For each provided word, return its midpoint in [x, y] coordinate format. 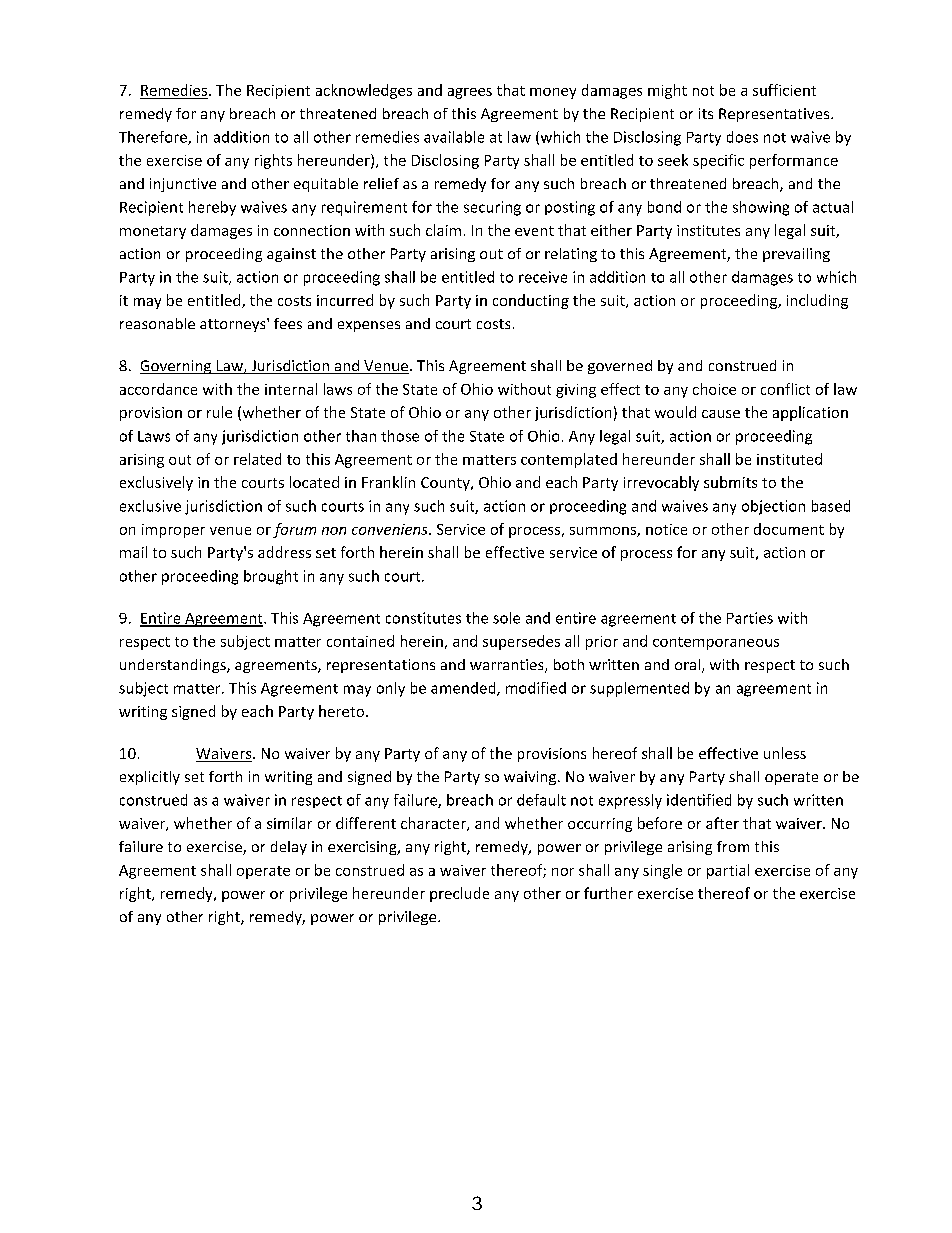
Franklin [388, 482]
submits [730, 482]
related [257, 459]
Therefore [154, 138]
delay [289, 848]
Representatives [775, 115]
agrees [470, 93]
